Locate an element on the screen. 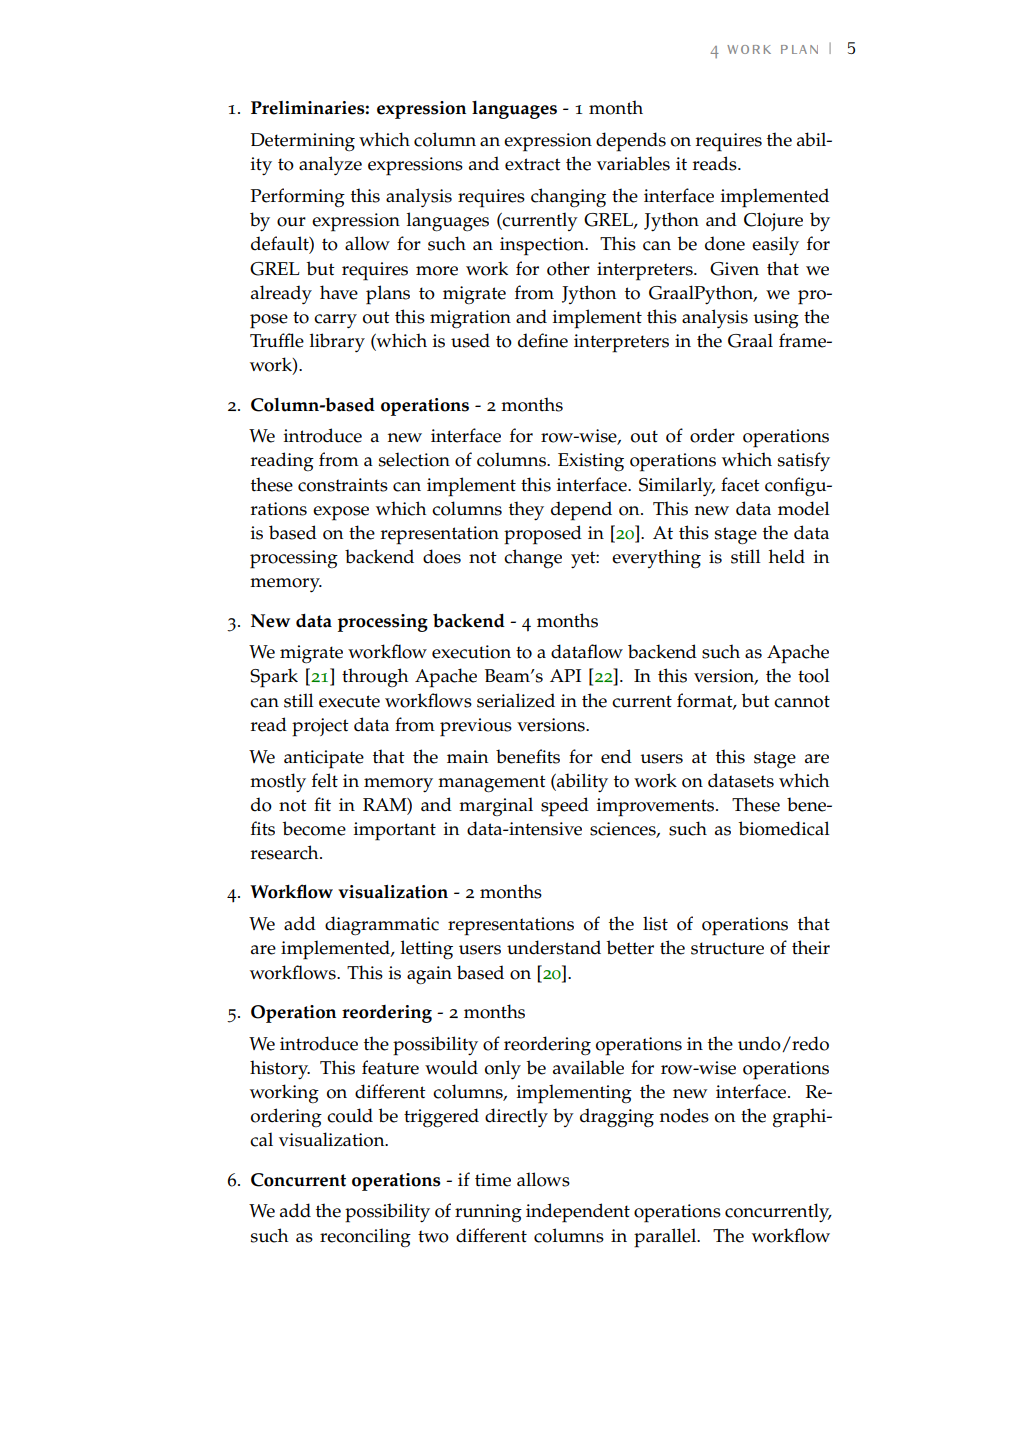 The height and width of the screenshot is (1429, 1010). facet is located at coordinates (740, 484).
